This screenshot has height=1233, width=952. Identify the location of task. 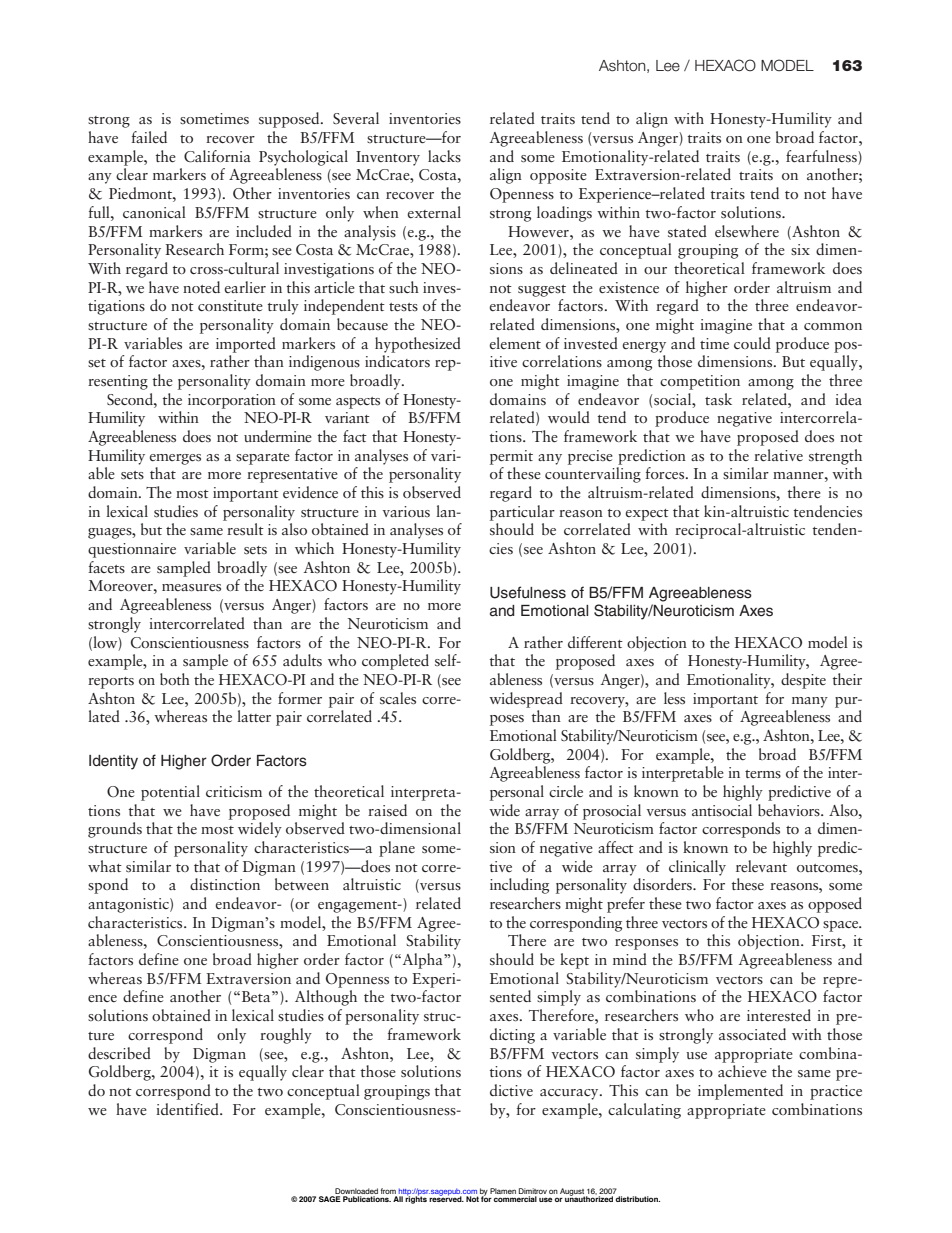
(718, 399).
